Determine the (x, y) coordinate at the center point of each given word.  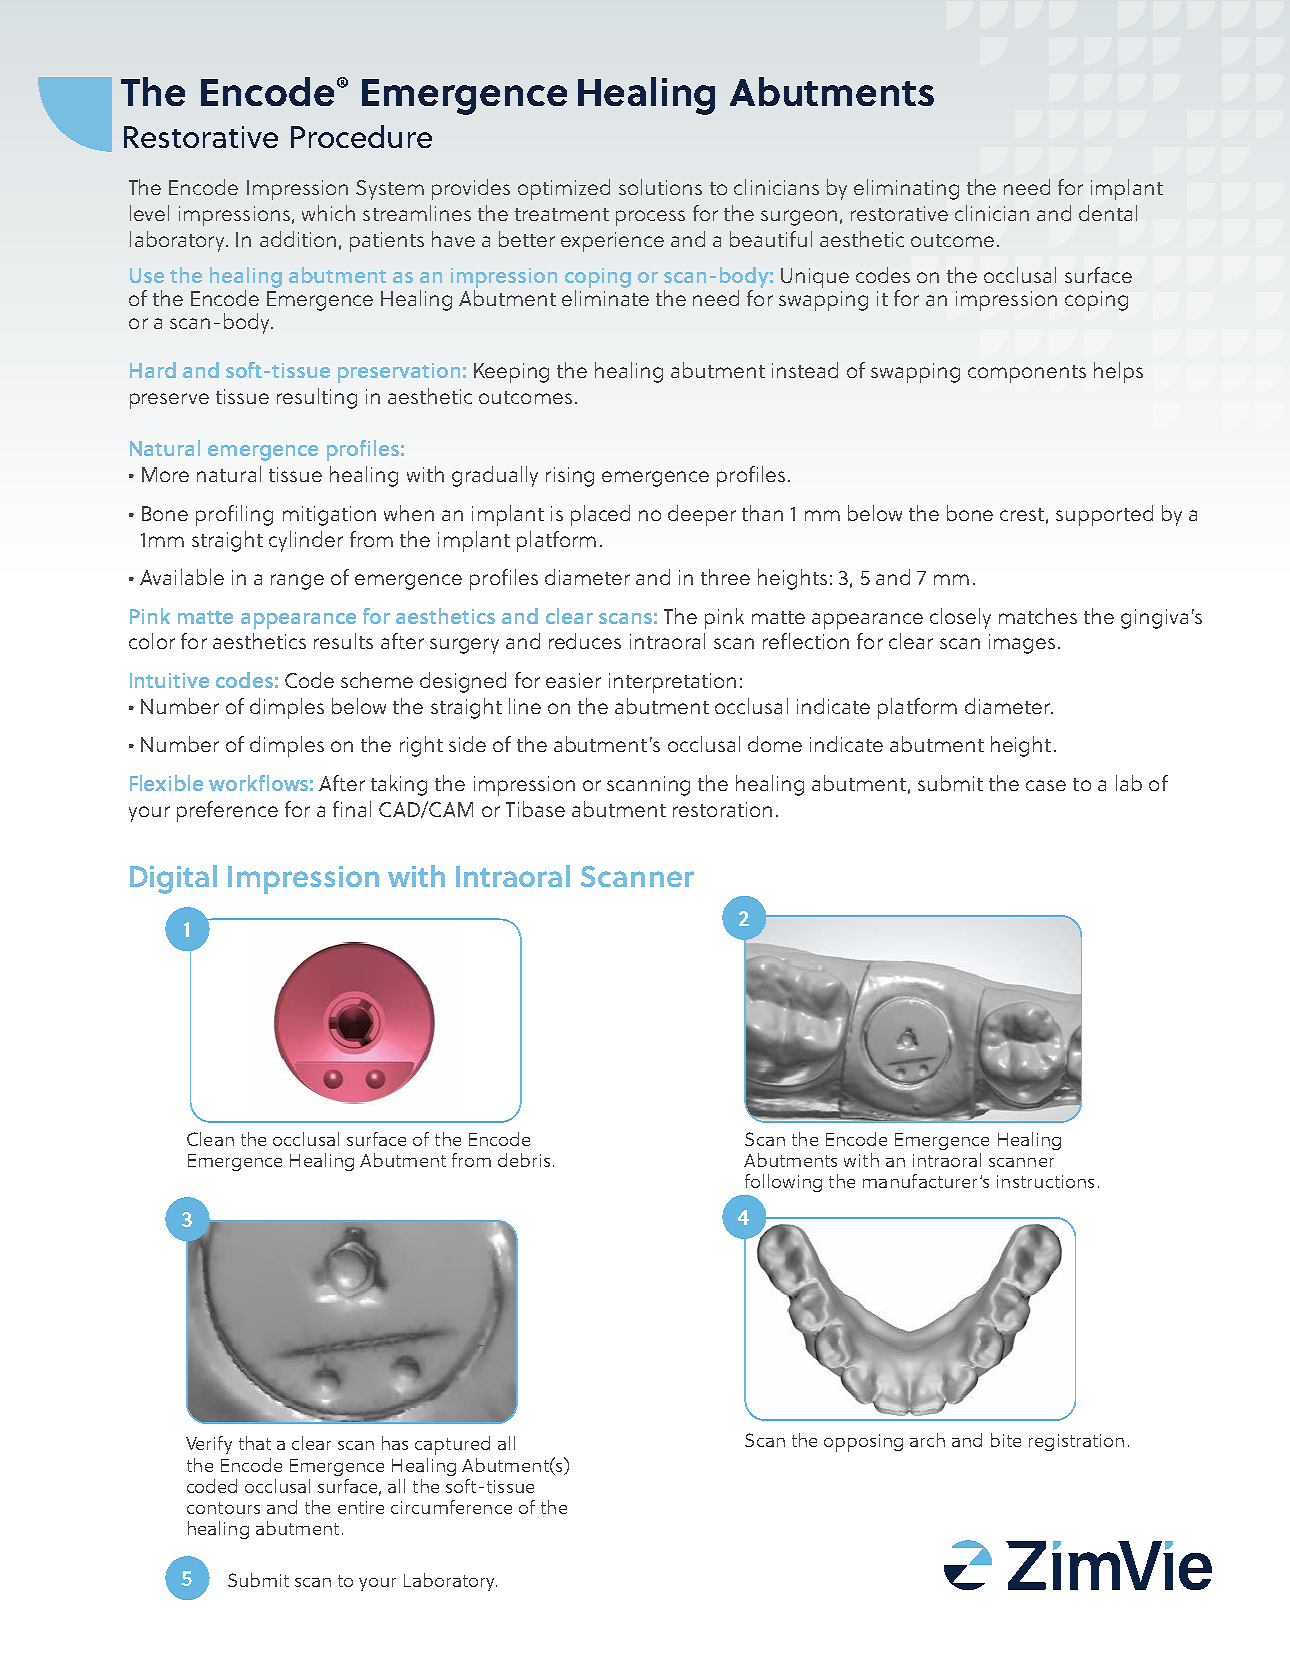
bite (1006, 1440)
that (255, 1443)
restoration (722, 809)
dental (1108, 213)
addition (298, 239)
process (650, 218)
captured (452, 1445)
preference (227, 811)
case (1046, 785)
